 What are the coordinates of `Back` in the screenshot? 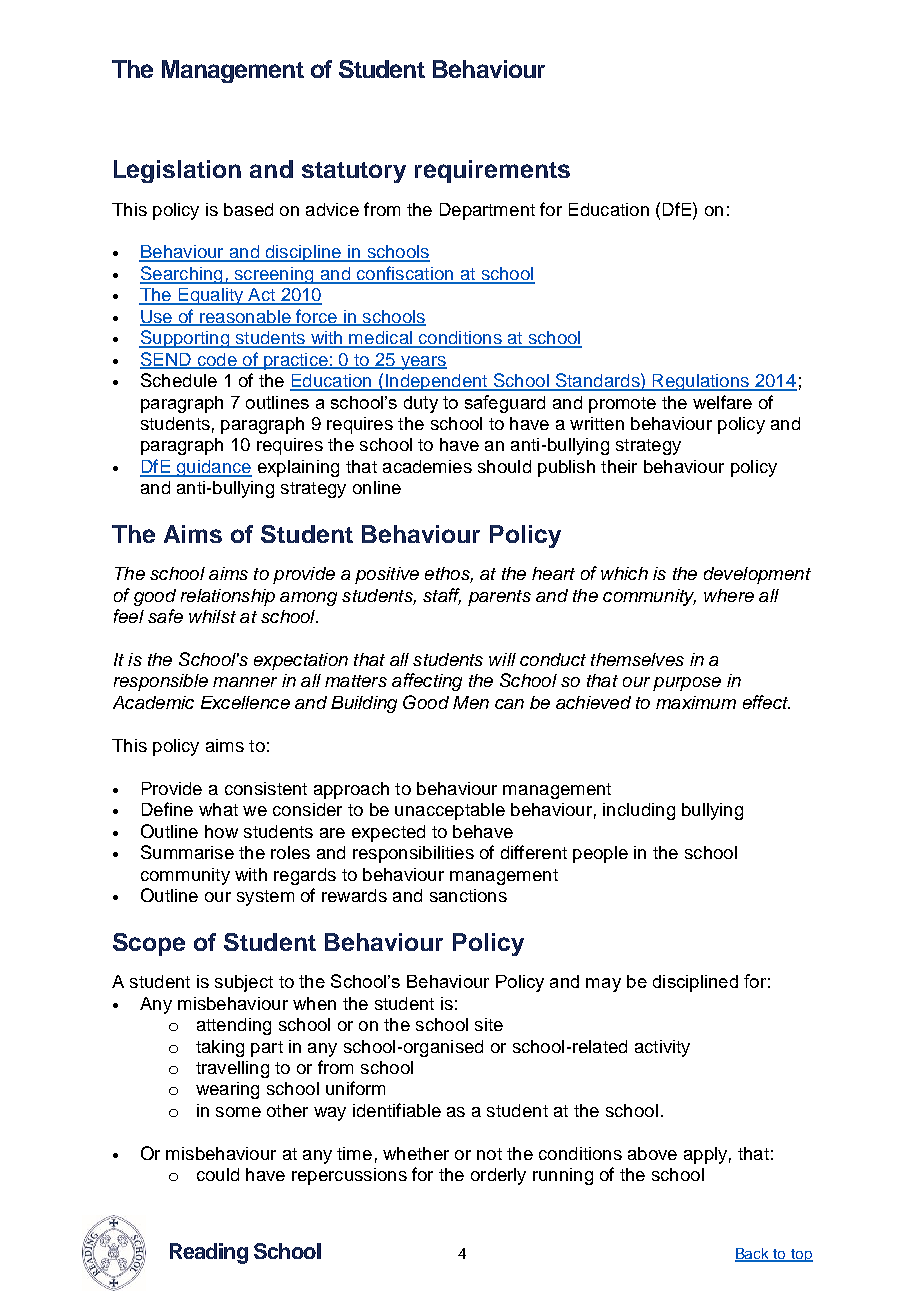 It's located at (753, 1255).
